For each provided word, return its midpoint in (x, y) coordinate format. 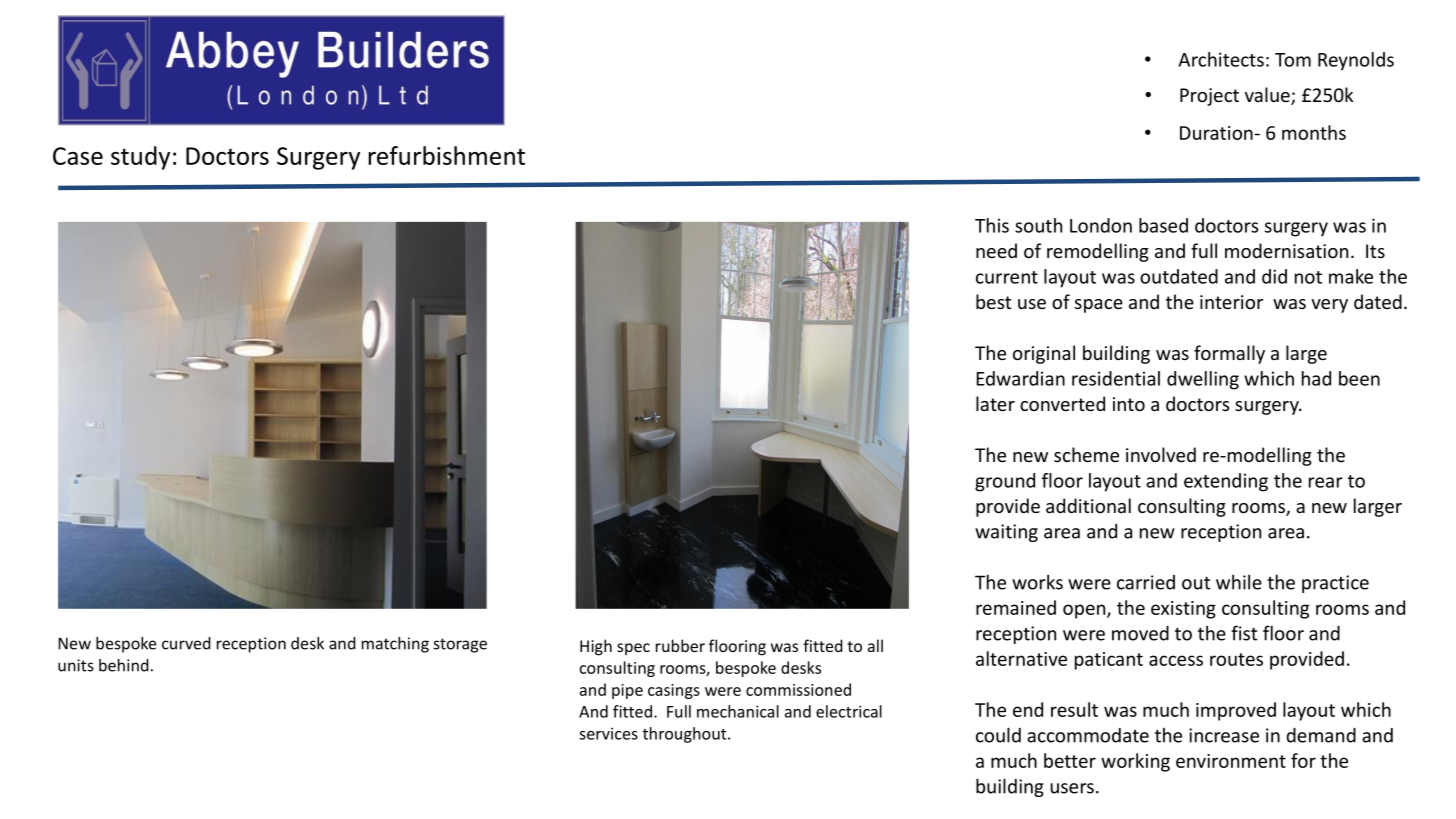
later (995, 403)
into (1129, 404)
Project (1209, 97)
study (140, 158)
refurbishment (446, 155)
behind (124, 665)
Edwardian (1020, 378)
